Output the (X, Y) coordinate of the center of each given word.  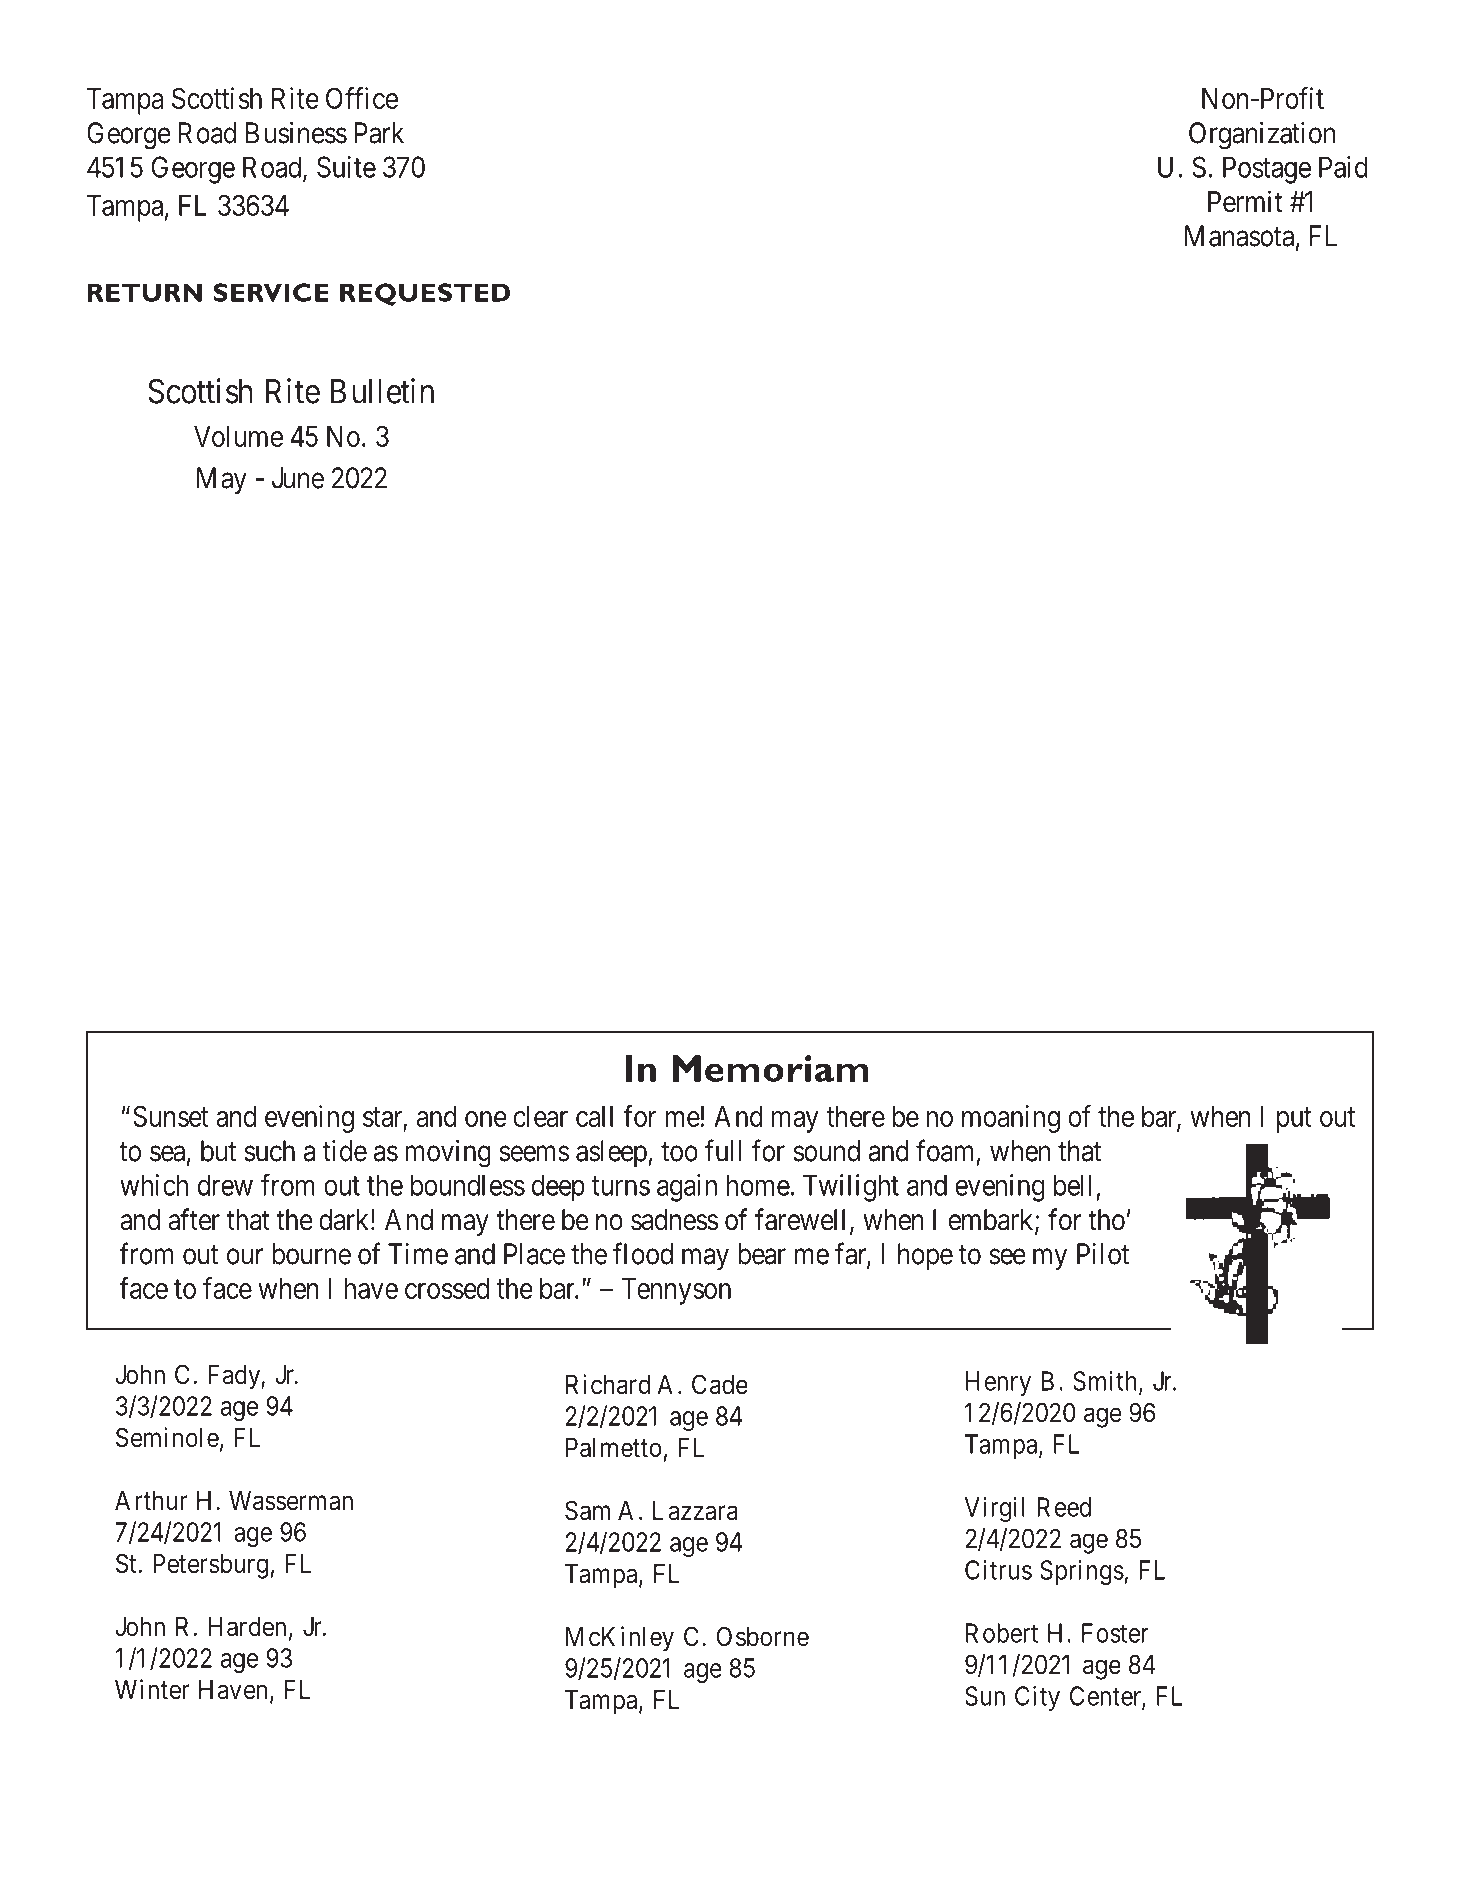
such (270, 1151)
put (1294, 1120)
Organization (1262, 136)
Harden (247, 1627)
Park (379, 133)
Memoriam (770, 1068)
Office (362, 98)
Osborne (762, 1636)
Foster (1115, 1633)
